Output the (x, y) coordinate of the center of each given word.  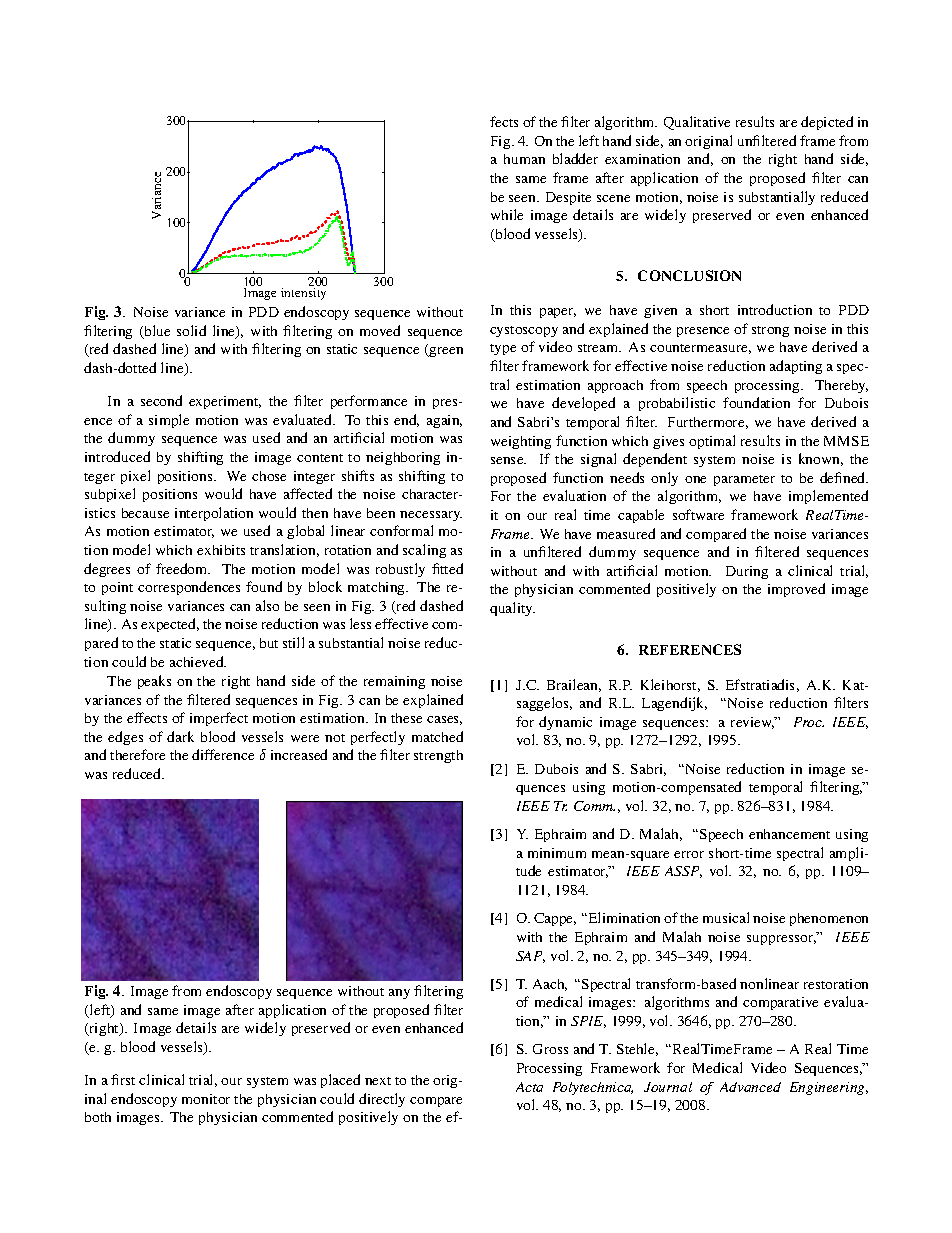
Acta (529, 1087)
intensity (303, 294)
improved (796, 590)
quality (512, 609)
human (524, 159)
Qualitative (697, 123)
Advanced (750, 1087)
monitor (206, 1099)
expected (170, 625)
